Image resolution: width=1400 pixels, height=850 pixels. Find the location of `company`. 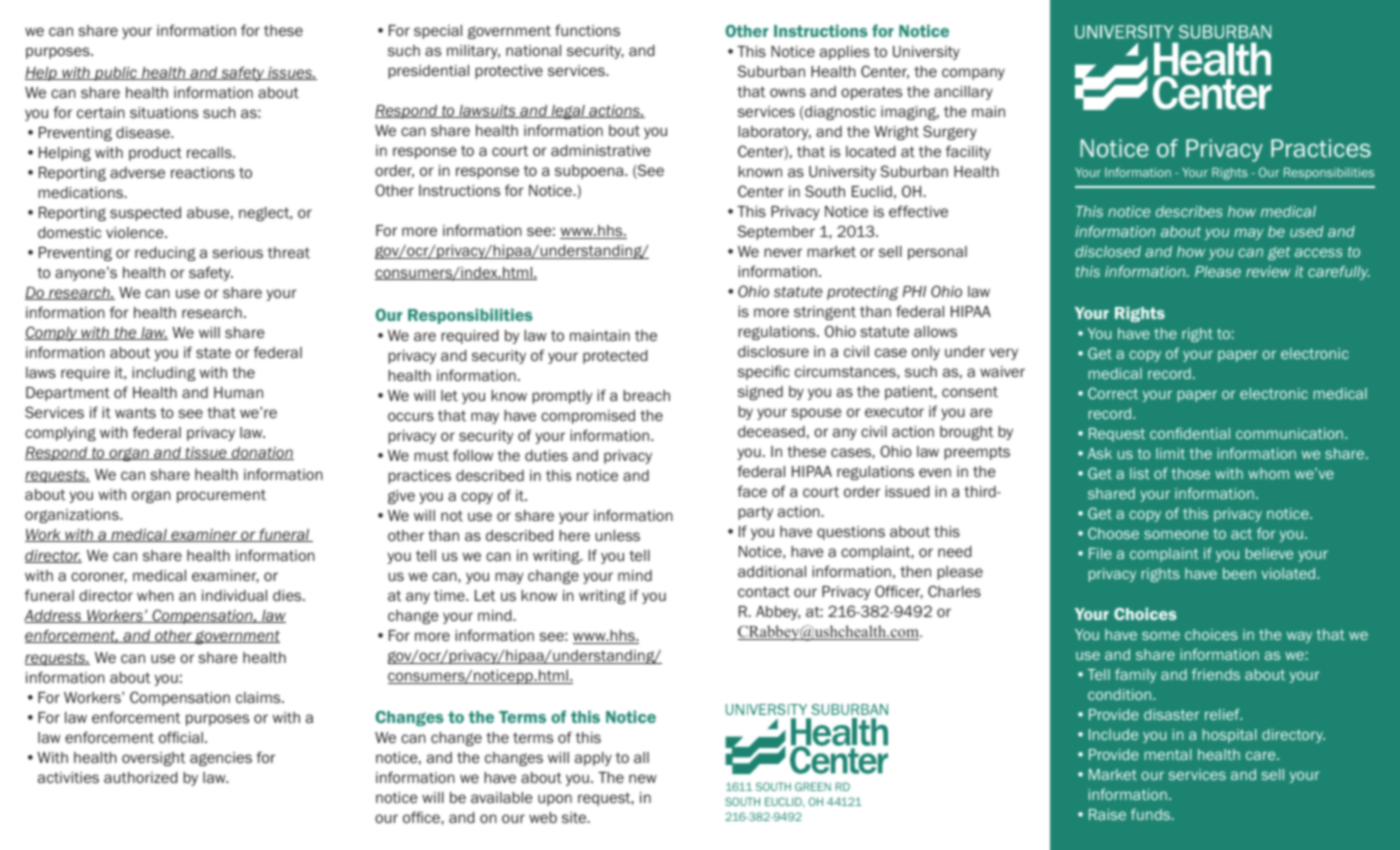

company is located at coordinates (973, 74).
